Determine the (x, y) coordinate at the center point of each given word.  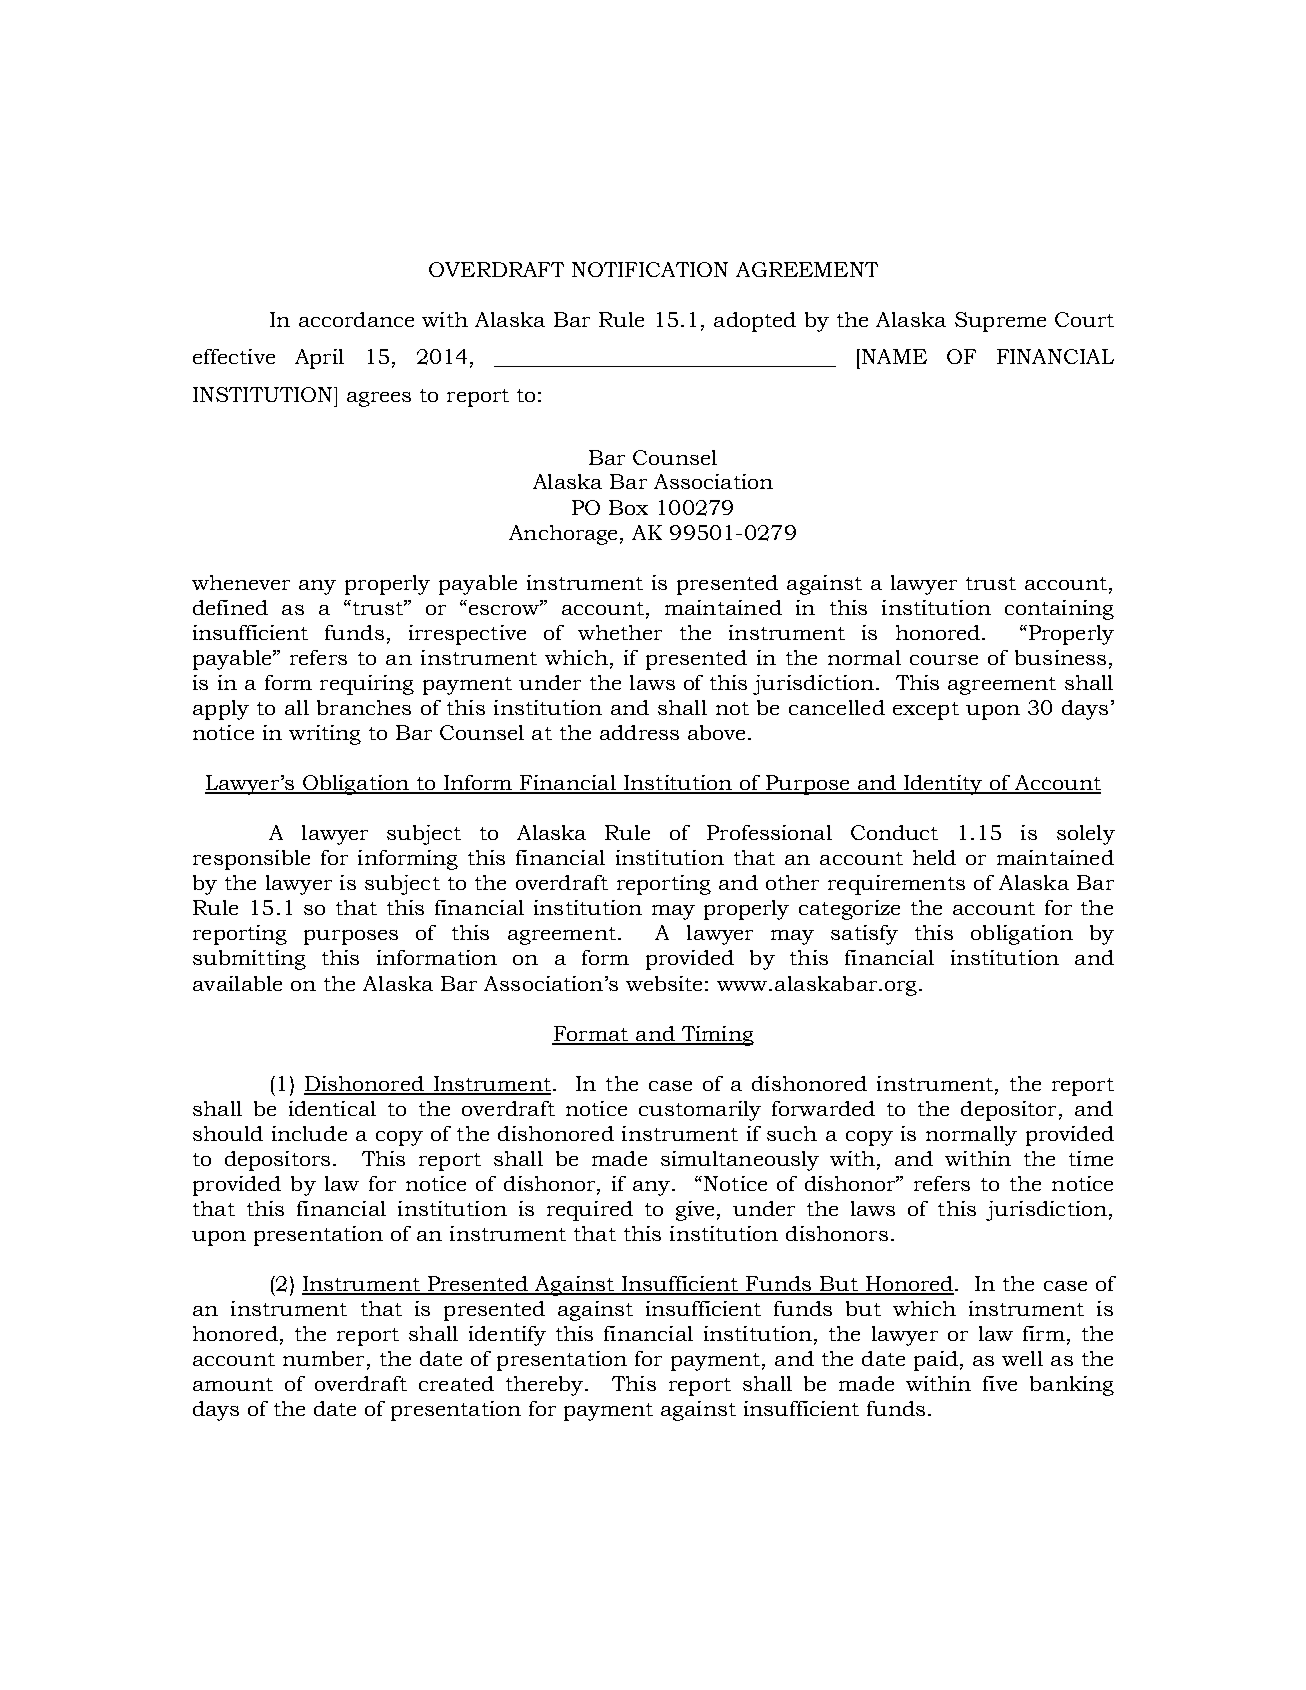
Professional (769, 832)
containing (1059, 610)
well (1022, 1358)
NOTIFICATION (650, 269)
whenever (241, 582)
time (1091, 1158)
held (934, 857)
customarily (700, 1111)
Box (628, 507)
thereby (546, 1386)
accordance (356, 319)
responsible (251, 860)
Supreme (1000, 322)
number (323, 1358)
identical (332, 1108)
